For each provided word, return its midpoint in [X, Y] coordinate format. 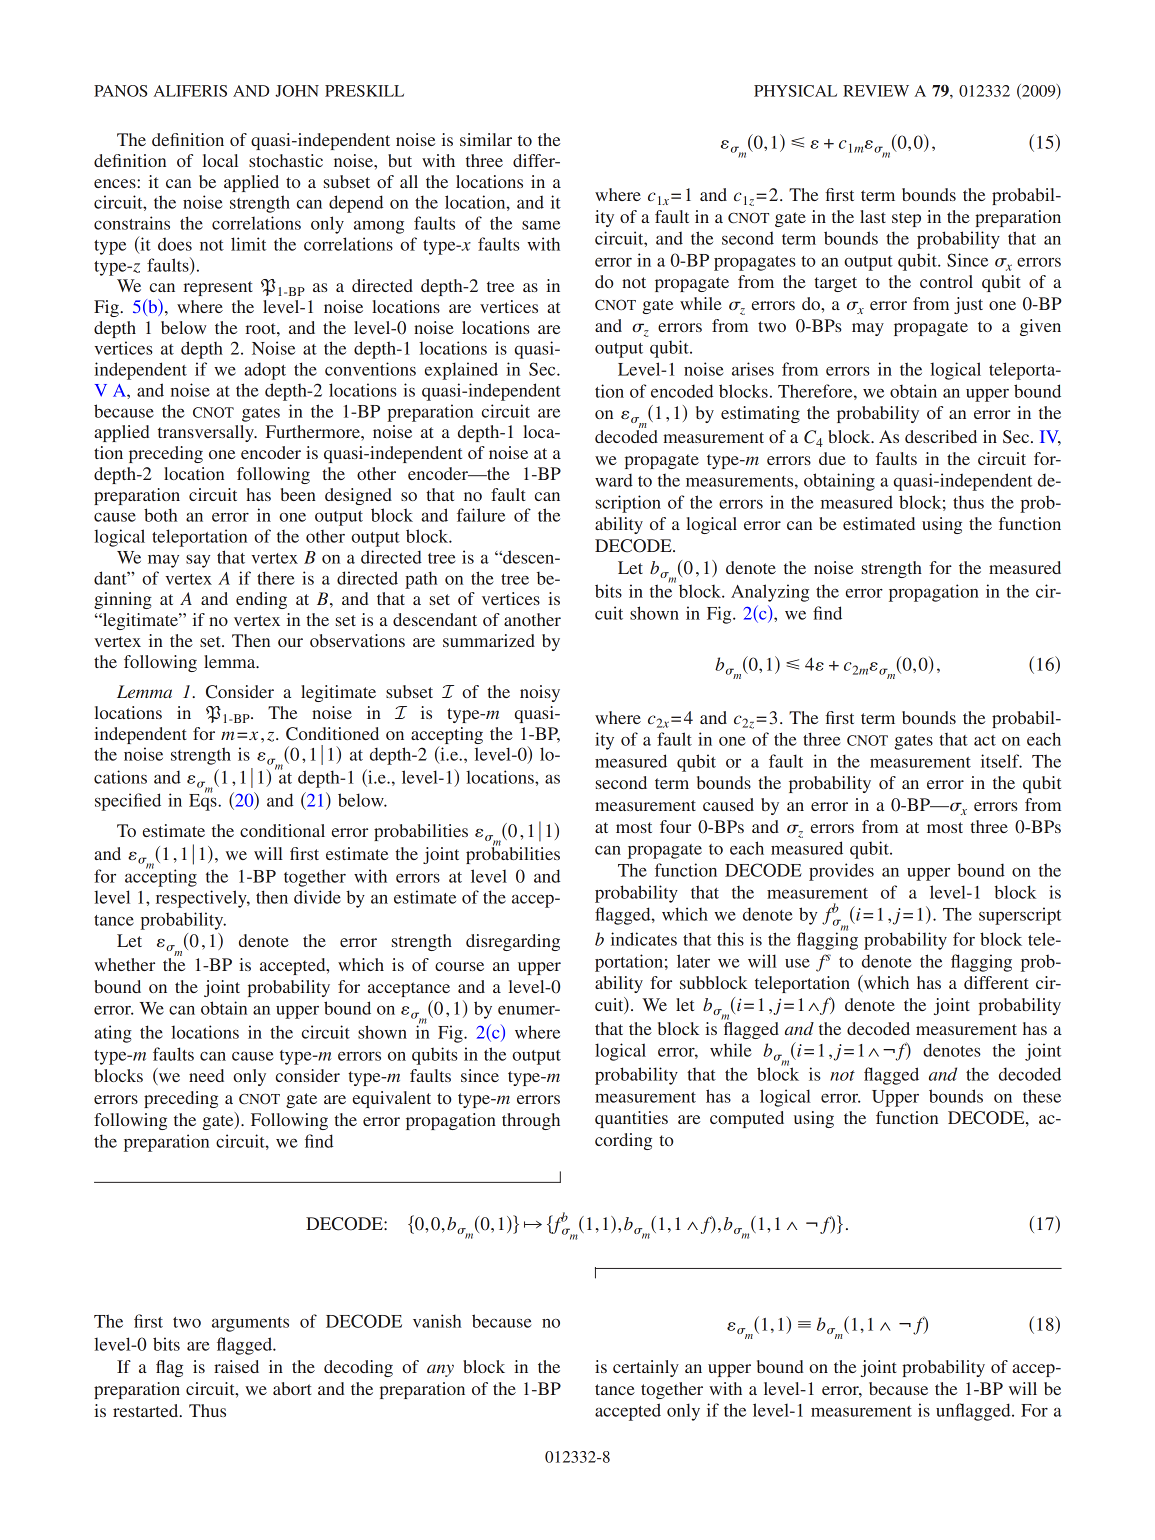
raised [236, 1366]
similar [486, 139]
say [198, 561]
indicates [644, 939]
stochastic [286, 160]
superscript [1020, 916]
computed [747, 1119]
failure [481, 515]
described [941, 436]
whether [124, 964]
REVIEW [876, 91]
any [440, 1370]
